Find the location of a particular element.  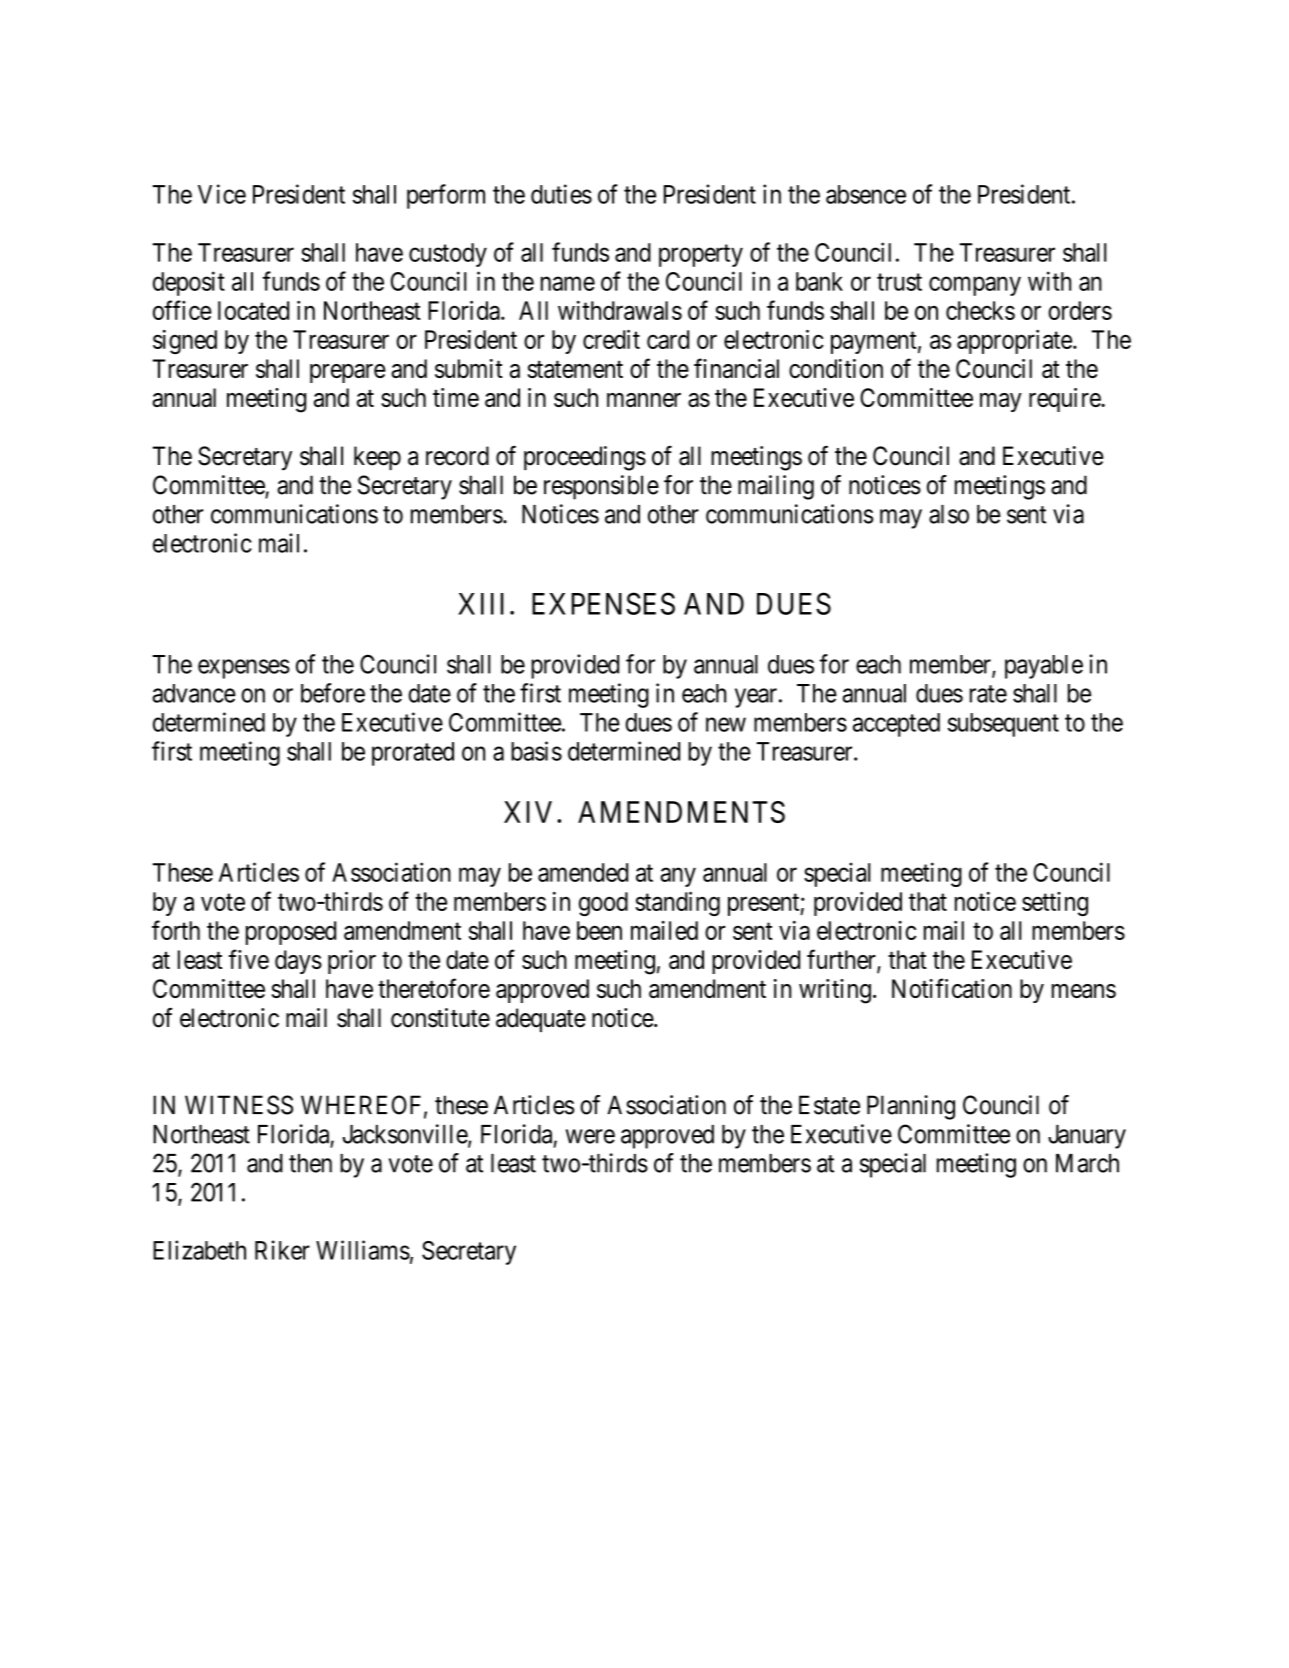

company is located at coordinates (975, 286).
